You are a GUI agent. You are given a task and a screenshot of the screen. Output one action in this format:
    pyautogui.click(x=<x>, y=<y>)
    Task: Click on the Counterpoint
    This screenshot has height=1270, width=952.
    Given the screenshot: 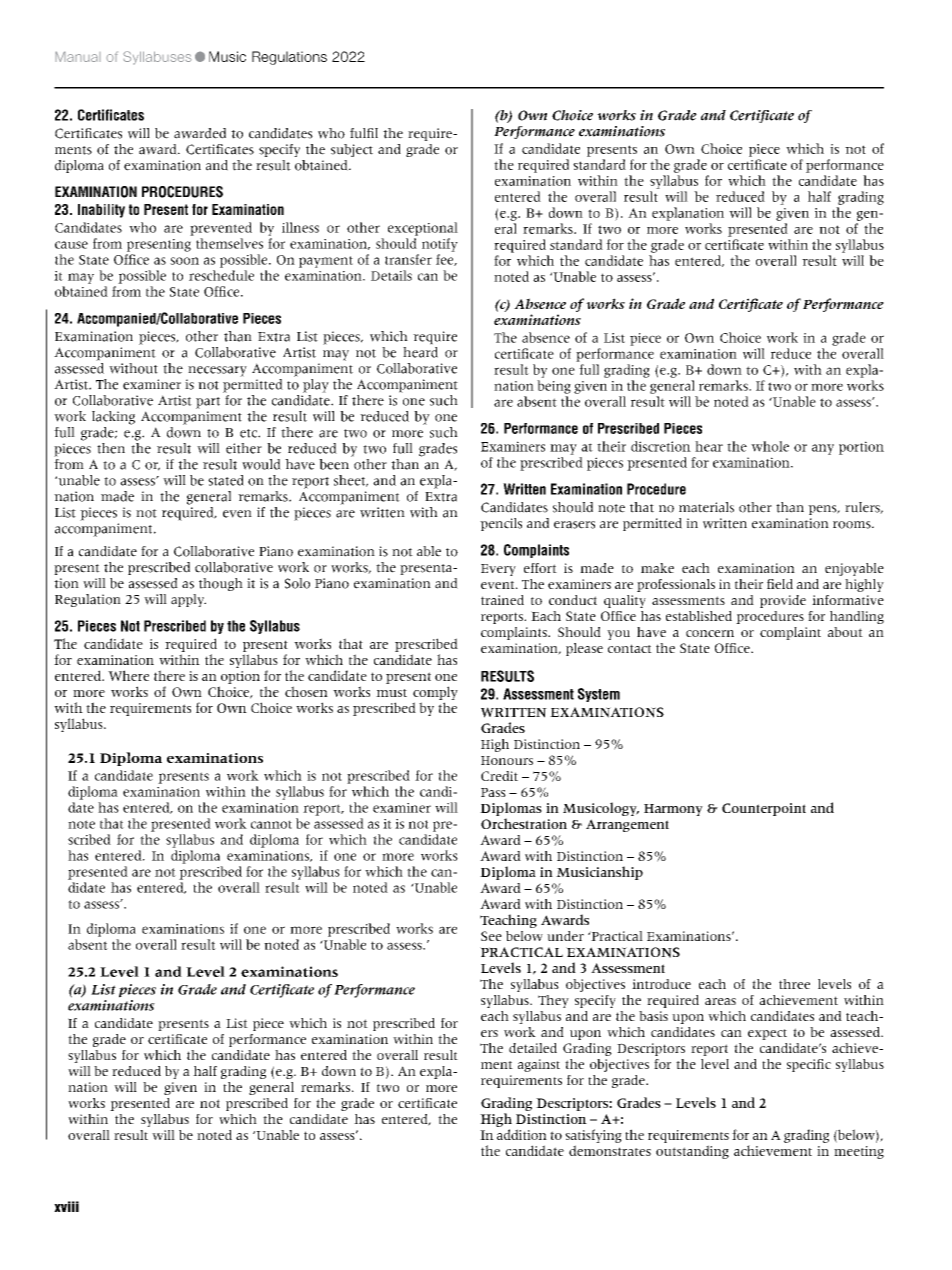 What is the action you would take?
    pyautogui.click(x=764, y=809)
